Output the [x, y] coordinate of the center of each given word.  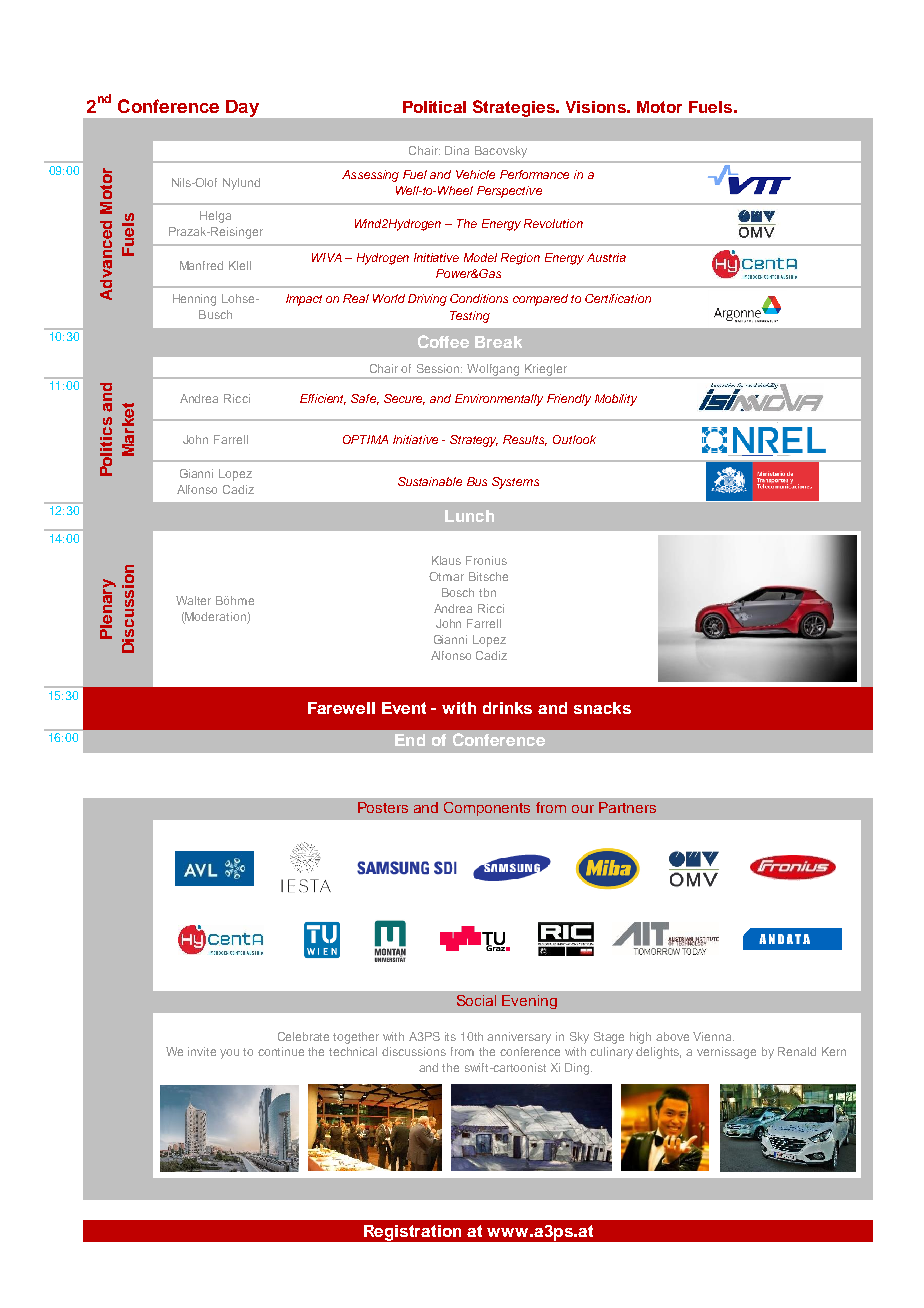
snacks [602, 708]
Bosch [458, 592]
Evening [529, 1002]
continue [281, 1051]
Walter [193, 600]
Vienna [713, 1036]
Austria [606, 257]
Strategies [515, 108]
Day [242, 108]
